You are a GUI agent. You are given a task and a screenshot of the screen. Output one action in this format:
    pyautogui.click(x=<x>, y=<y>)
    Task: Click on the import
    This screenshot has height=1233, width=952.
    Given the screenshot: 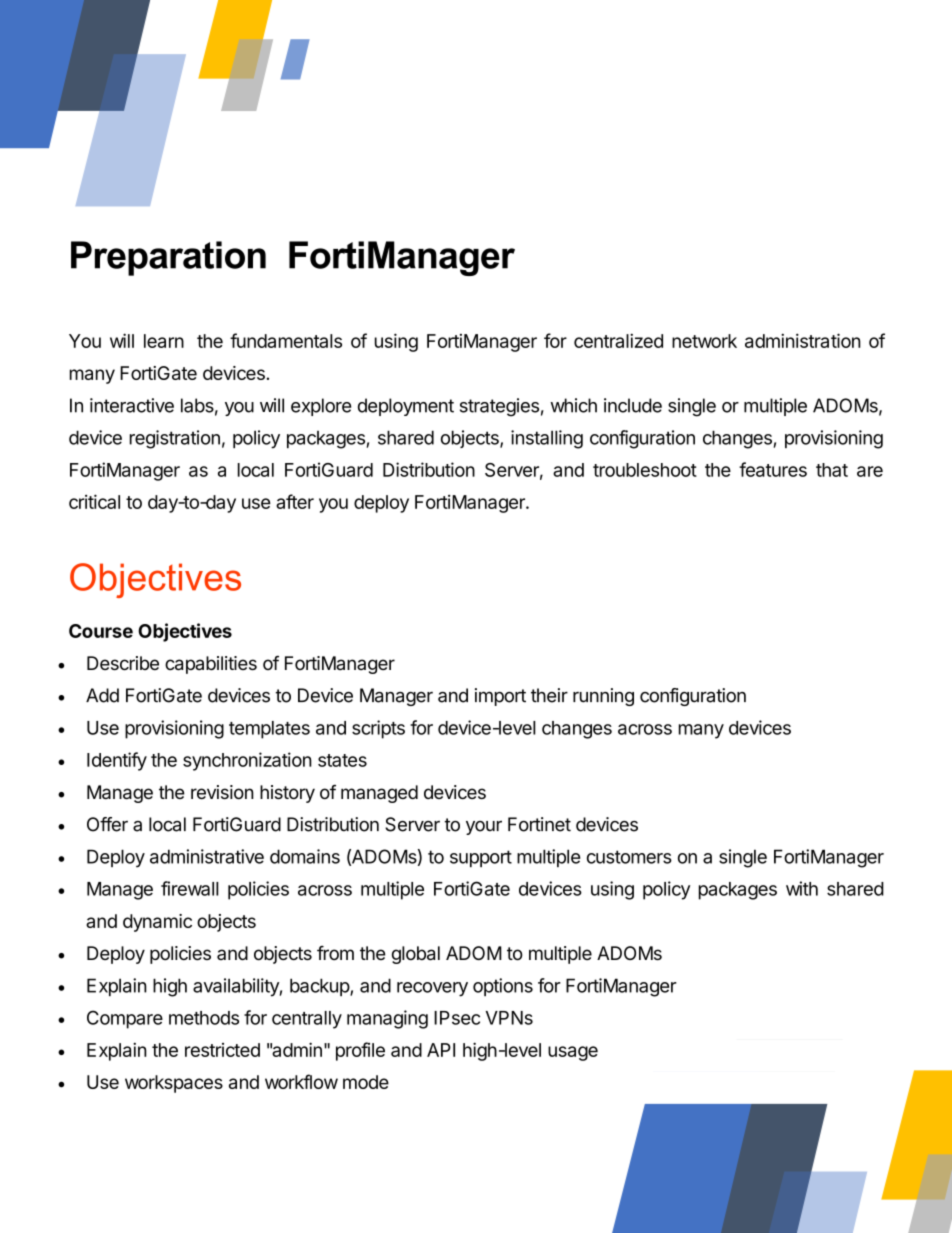 What is the action you would take?
    pyautogui.click(x=500, y=697)
